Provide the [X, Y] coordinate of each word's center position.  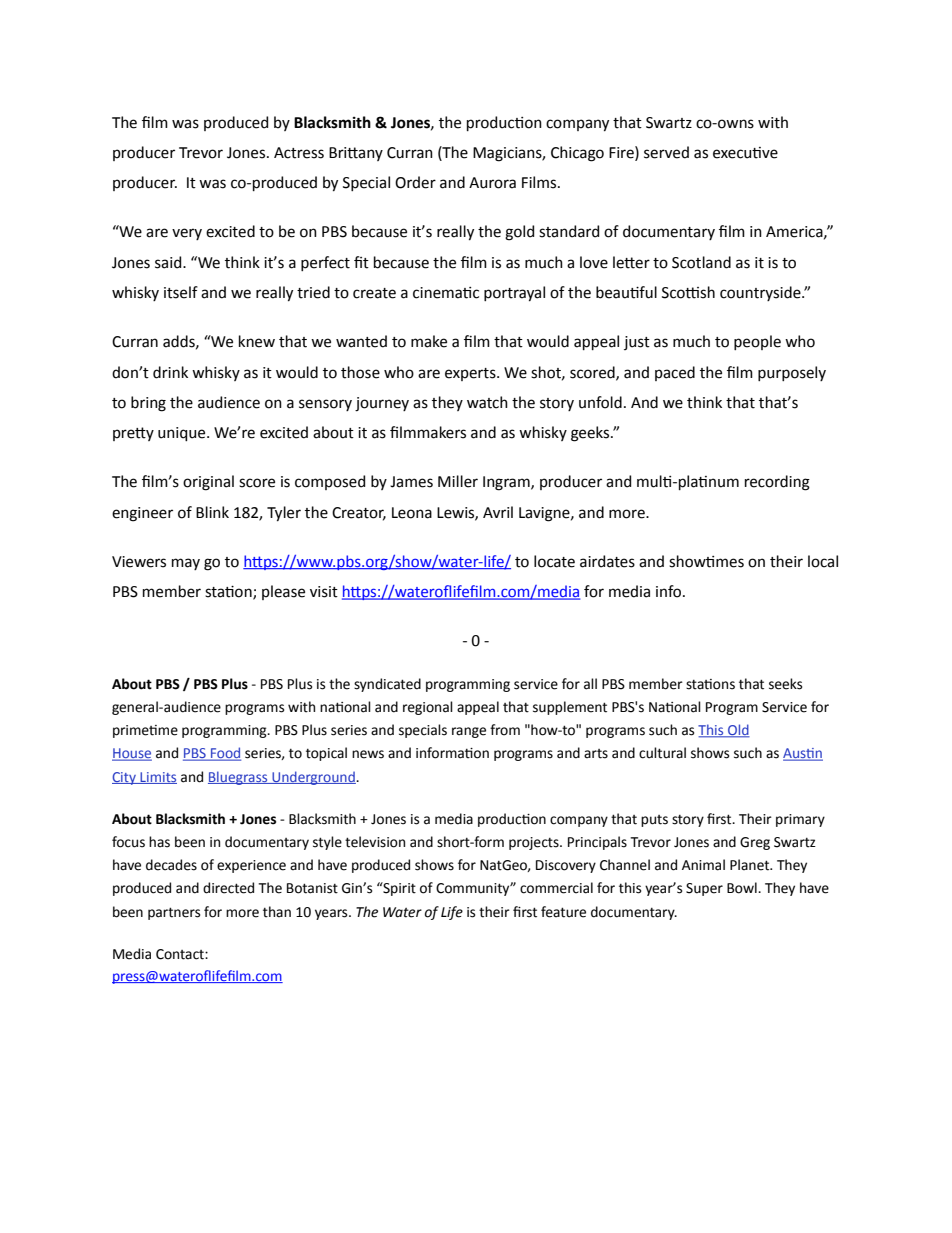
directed [228, 888]
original [208, 483]
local [823, 561]
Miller [458, 481]
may [186, 564]
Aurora [492, 183]
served [666, 152]
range [469, 732]
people [757, 342]
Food [225, 754]
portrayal [514, 294]
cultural [662, 753]
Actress [299, 153]
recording [777, 483]
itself [181, 292]
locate [554, 561]
